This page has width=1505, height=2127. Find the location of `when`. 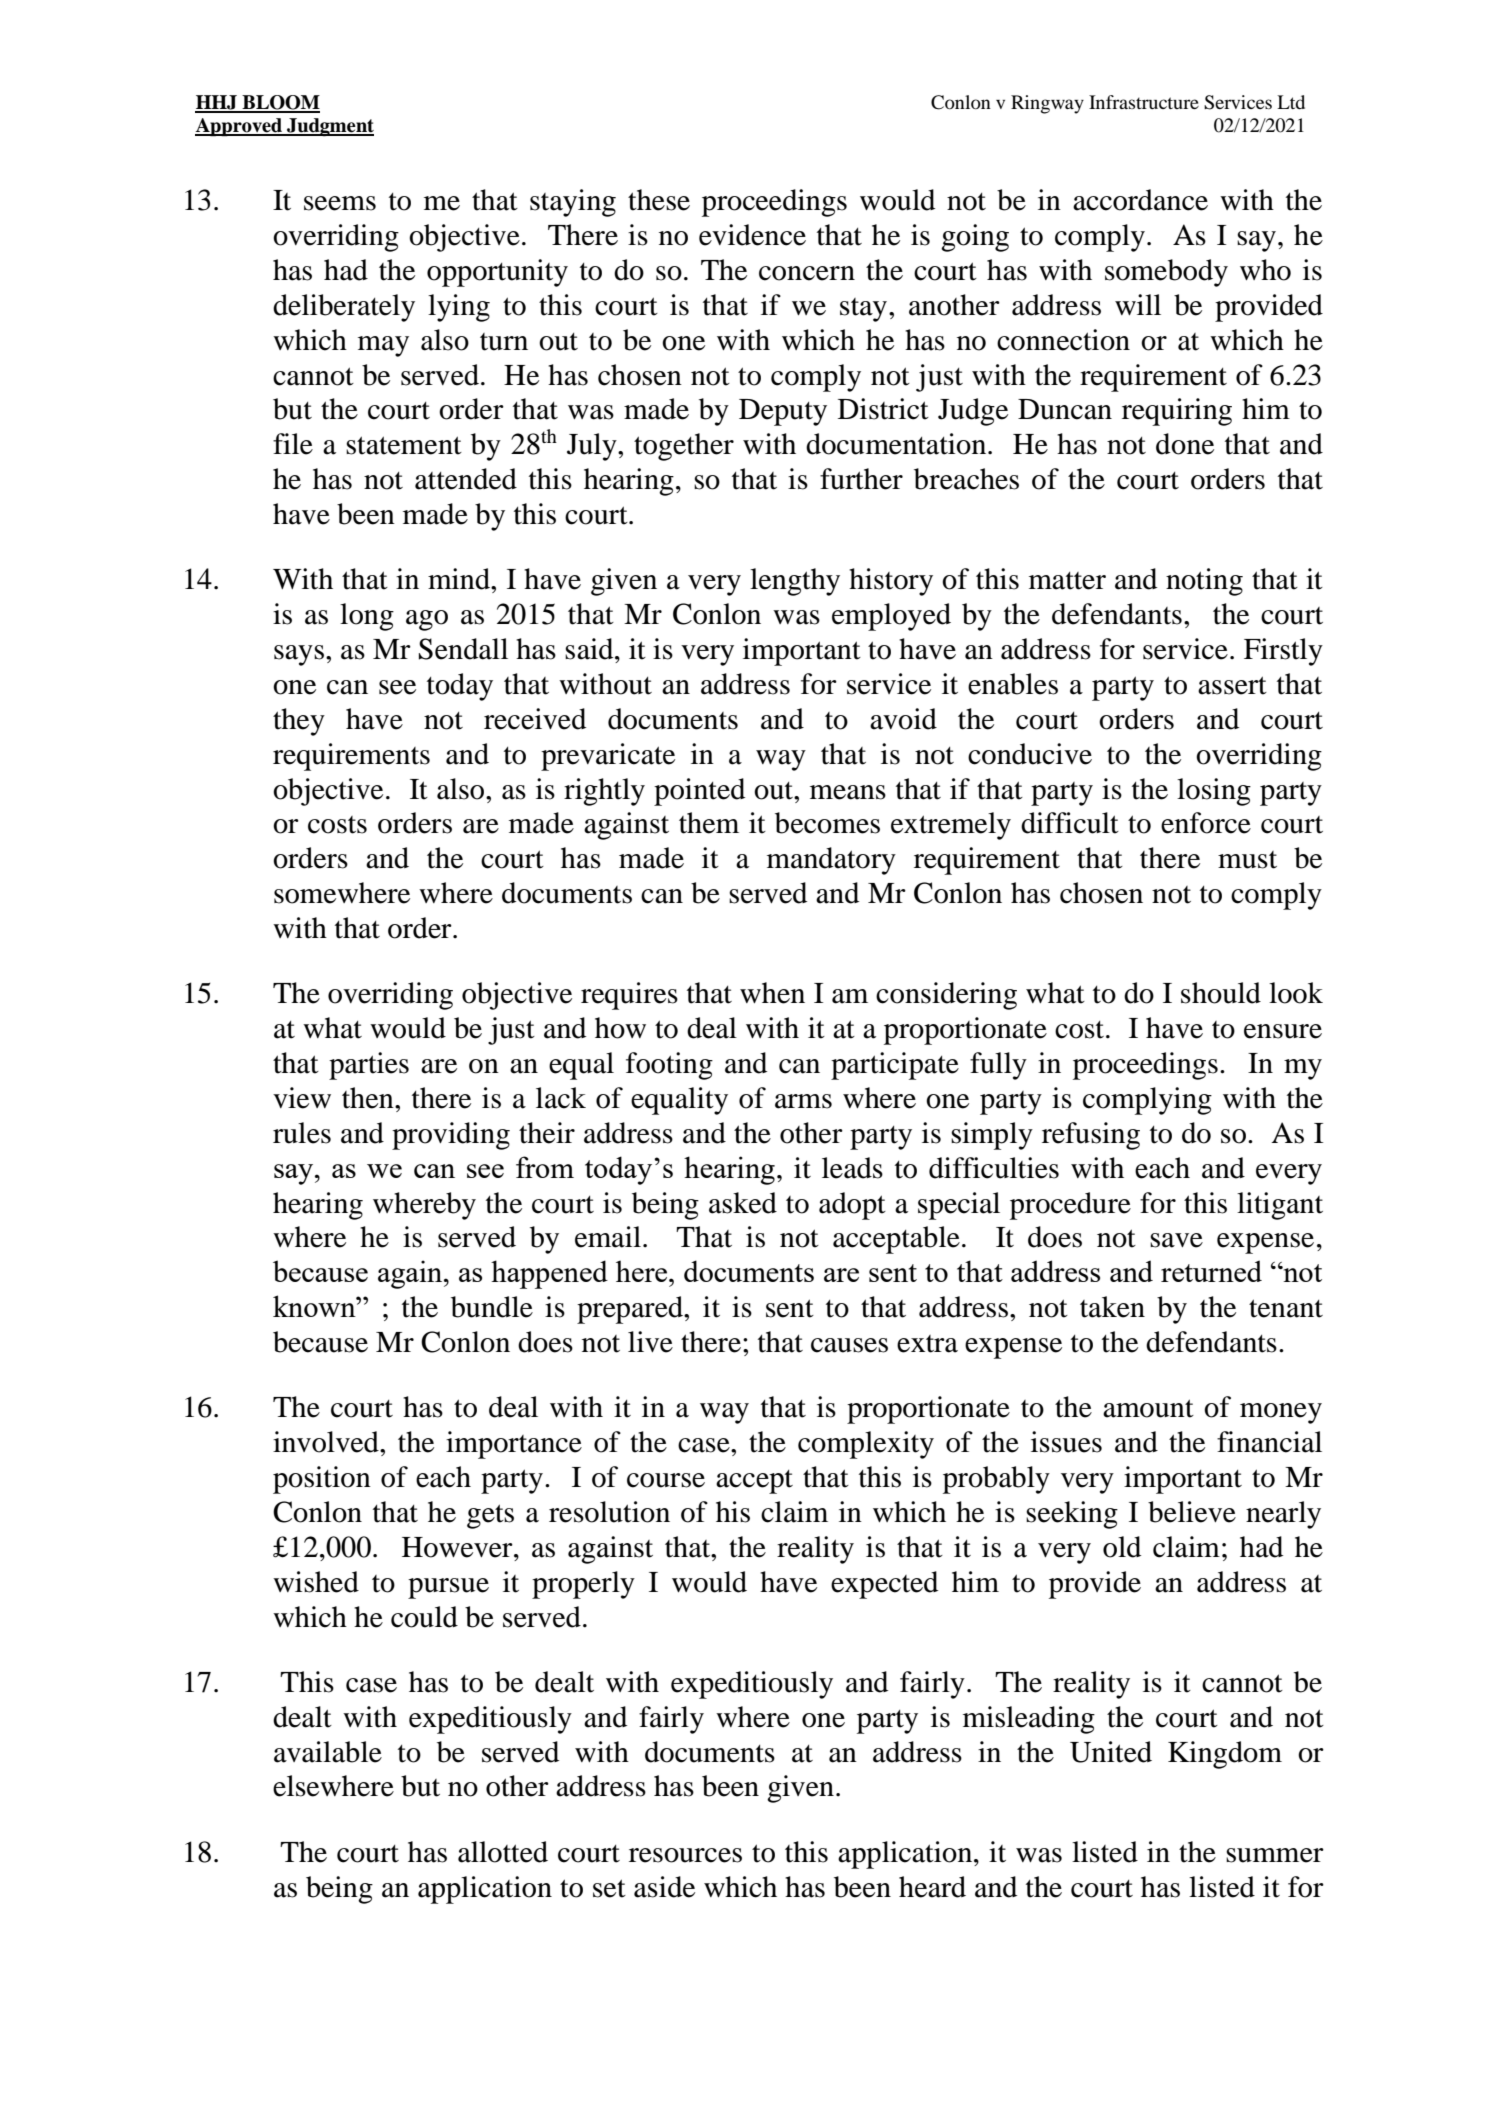

when is located at coordinates (772, 993).
